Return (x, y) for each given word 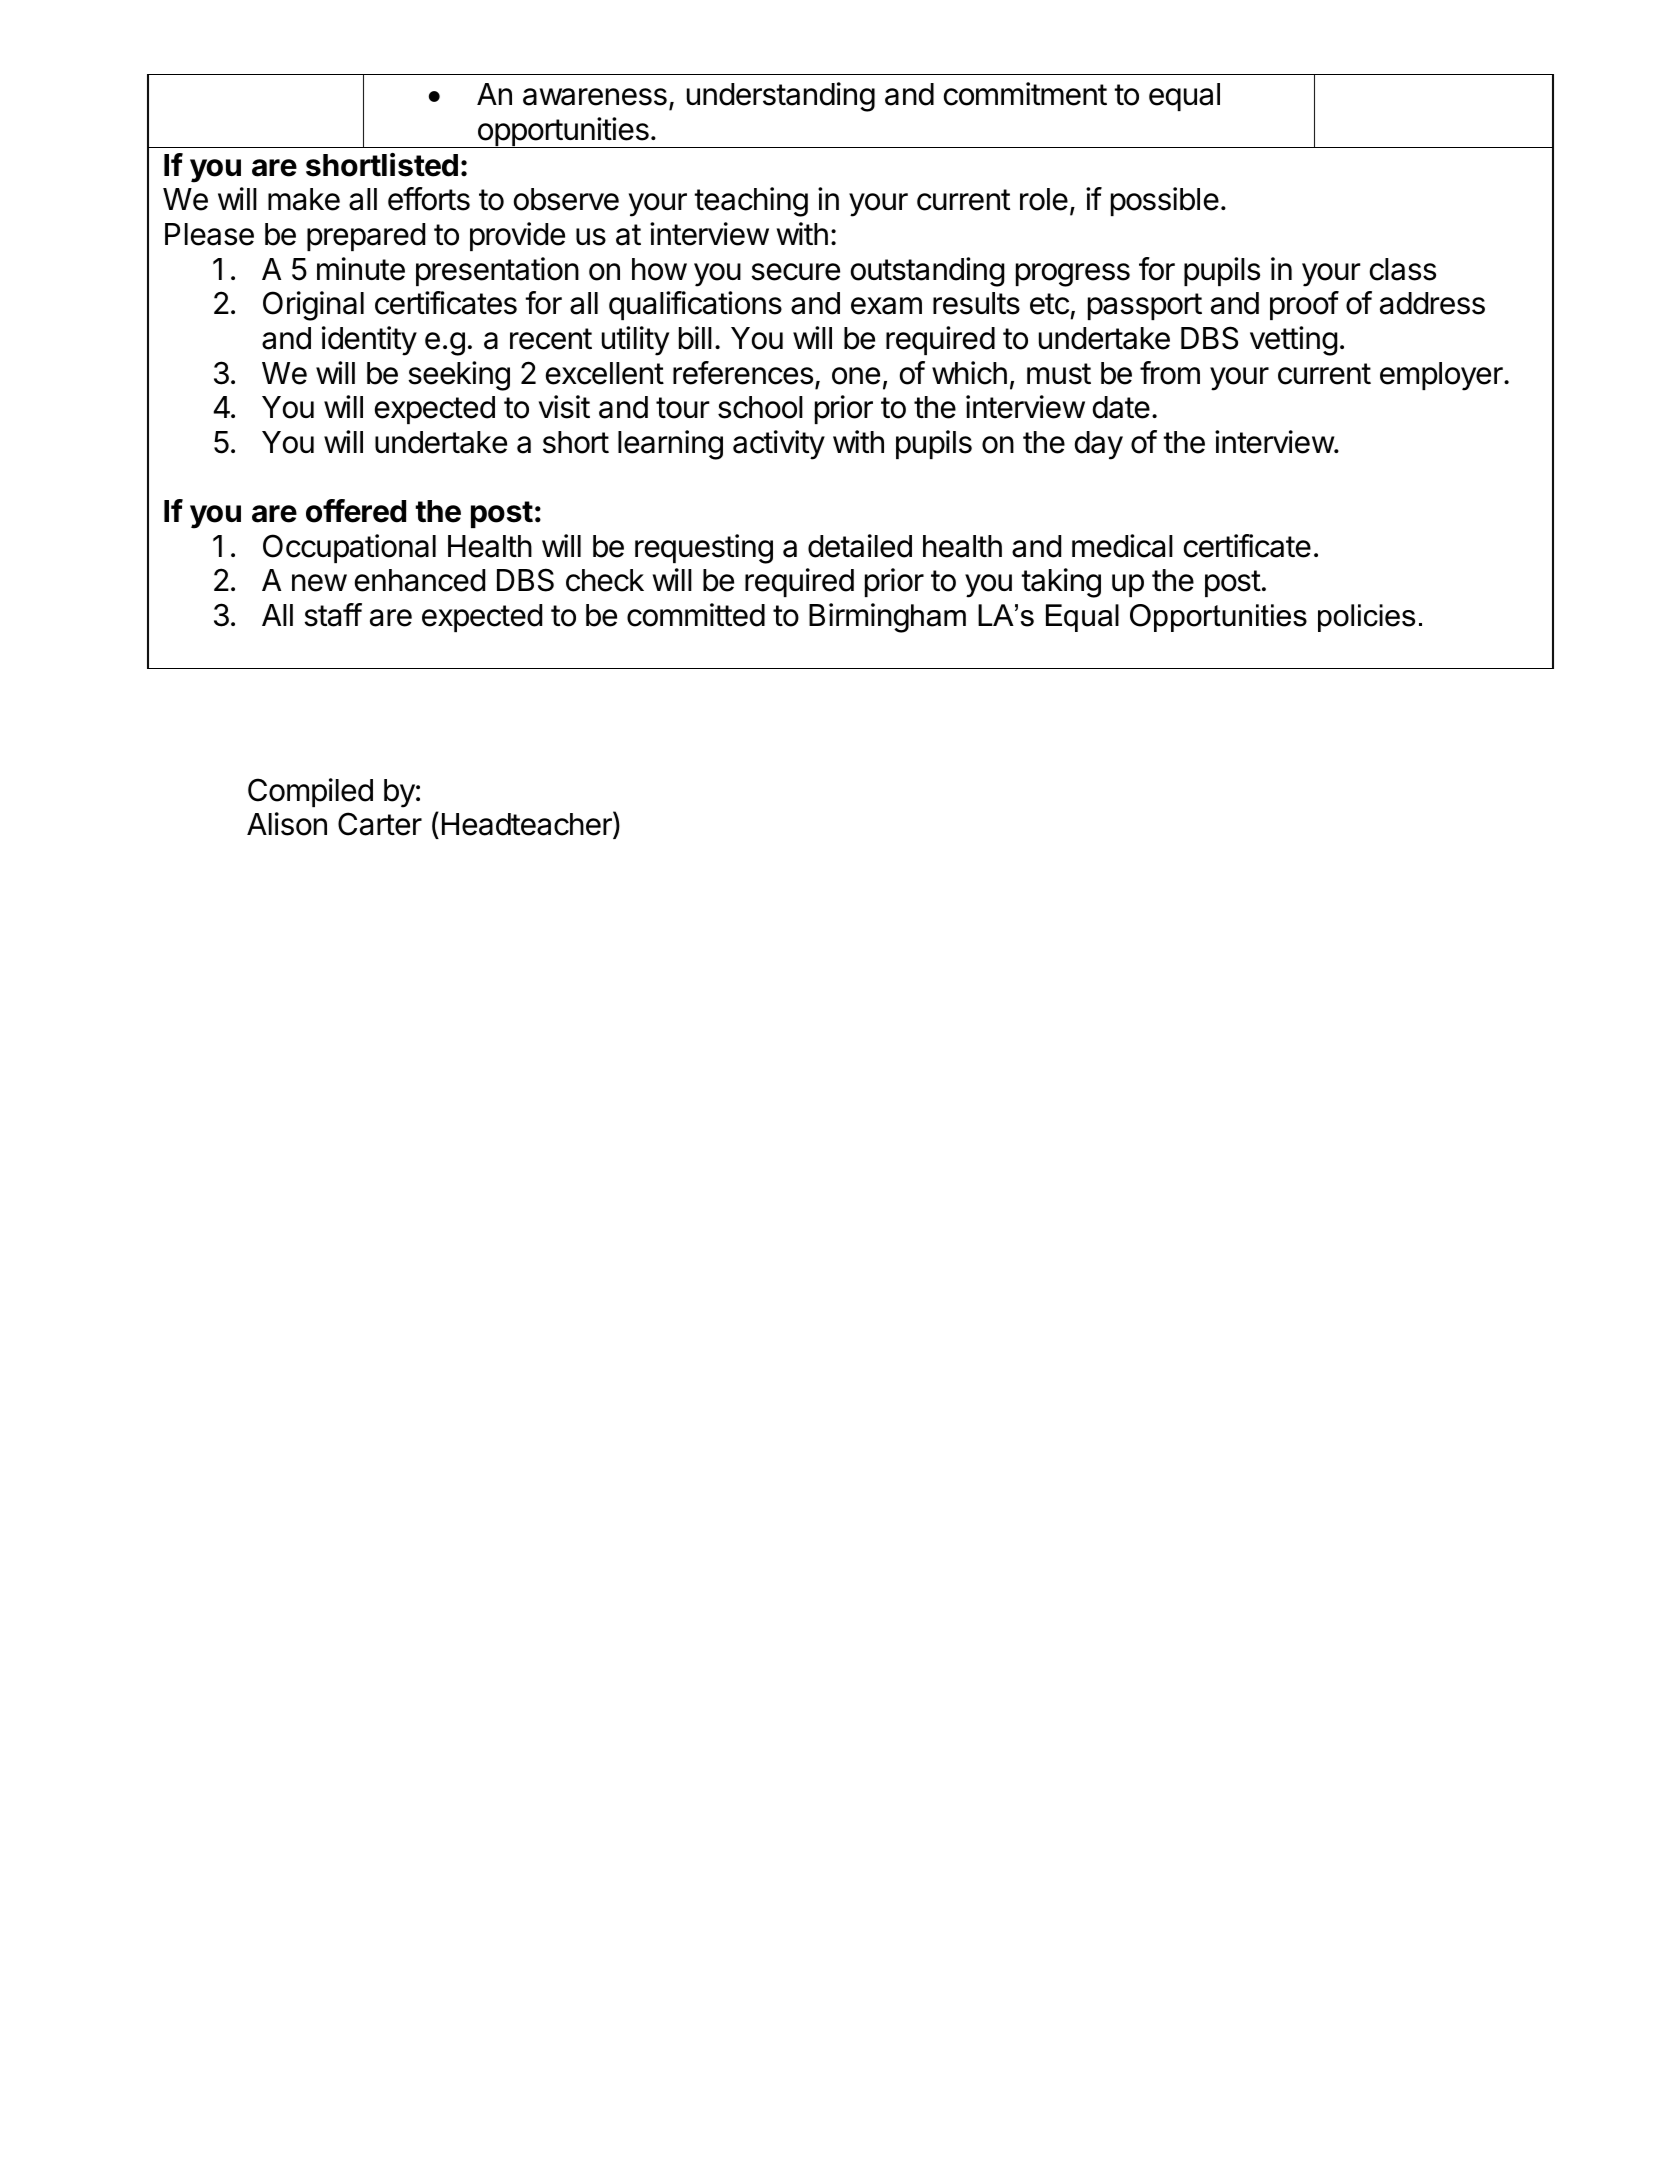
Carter (380, 824)
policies (1366, 618)
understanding (781, 97)
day (1099, 445)
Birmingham (887, 618)
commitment (1025, 94)
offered (356, 511)
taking (1061, 583)
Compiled (310, 792)
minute (361, 269)
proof (1304, 305)
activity (779, 445)
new (319, 583)
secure (795, 272)
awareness (595, 97)
